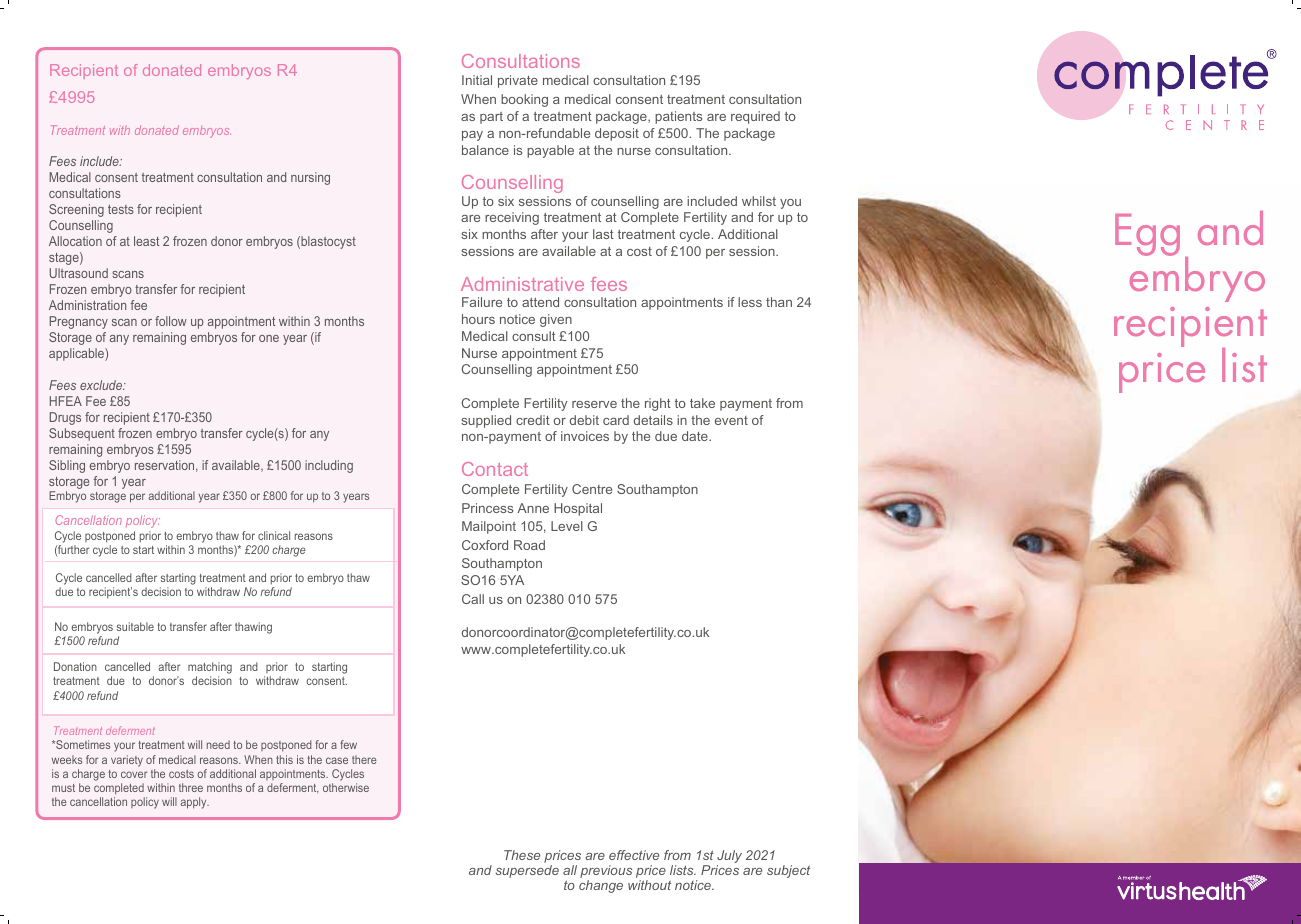 The image size is (1301, 924). Describe the element at coordinates (540, 302) in the screenshot. I see `attend` at that location.
